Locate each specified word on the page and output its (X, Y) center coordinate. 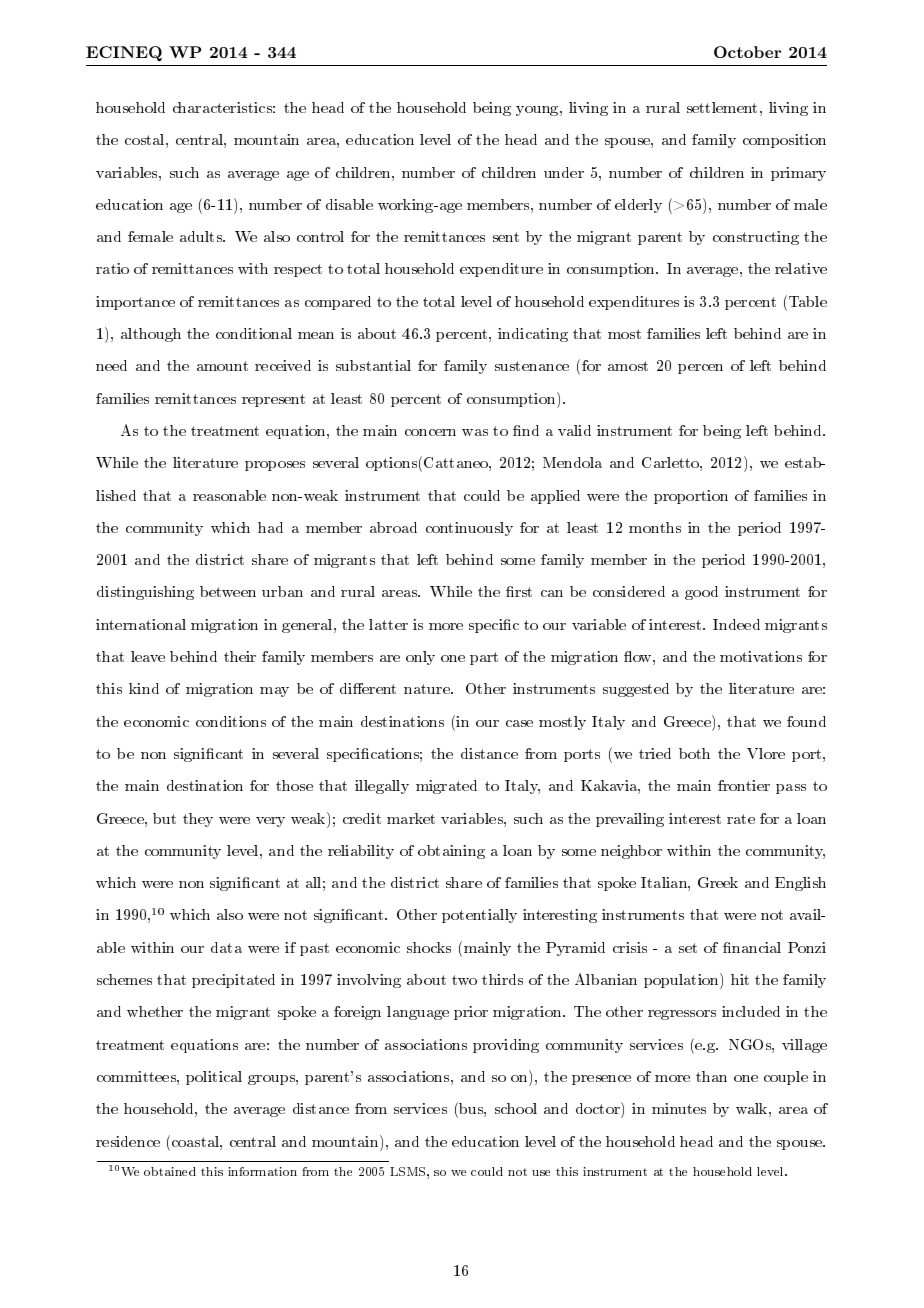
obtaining (451, 852)
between (228, 591)
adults (202, 236)
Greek (718, 882)
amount (222, 366)
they (198, 820)
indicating (533, 335)
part (484, 658)
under (564, 172)
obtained (170, 1171)
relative (801, 268)
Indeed (736, 624)
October (747, 52)
